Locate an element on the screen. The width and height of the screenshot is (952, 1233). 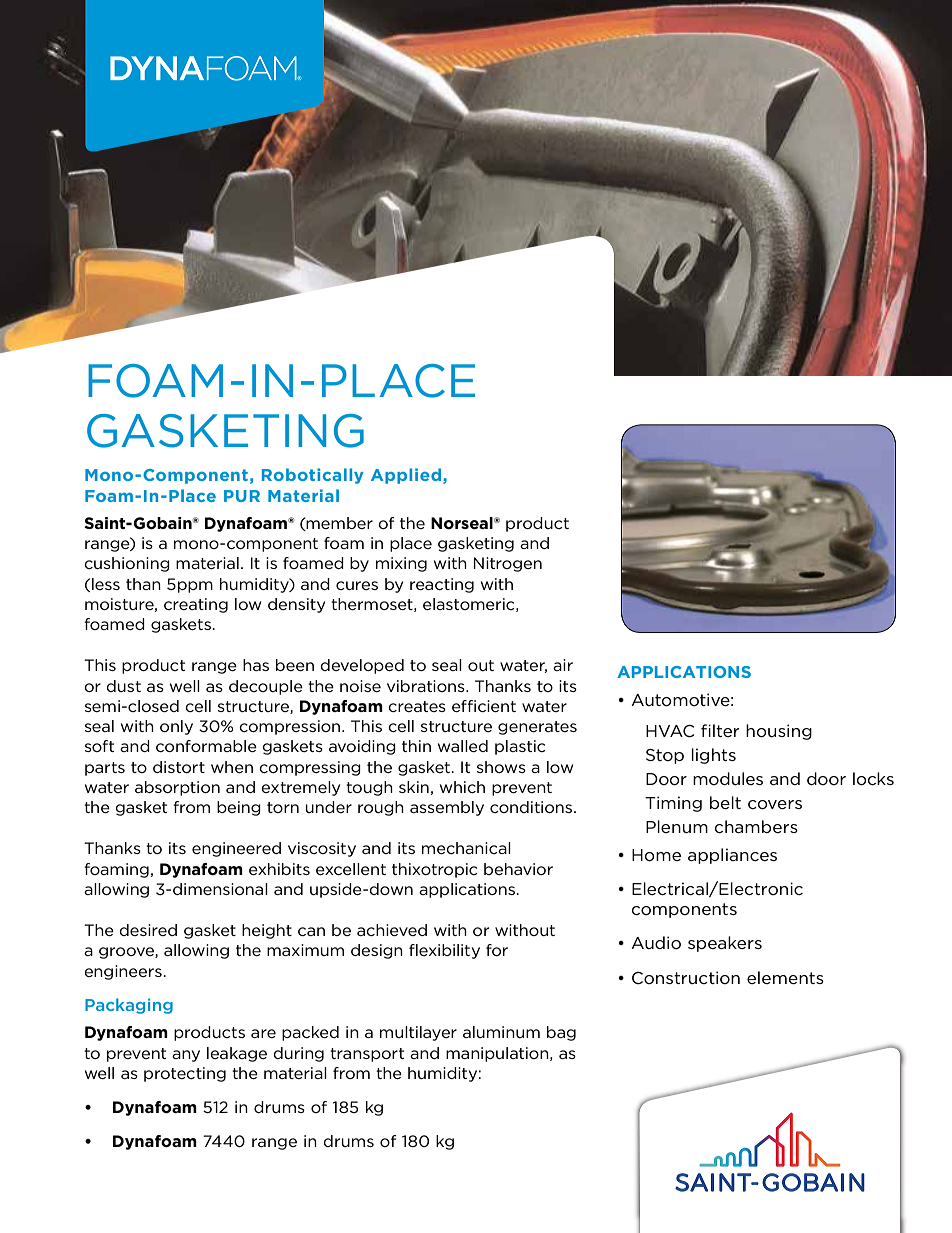
desired is located at coordinates (148, 930).
